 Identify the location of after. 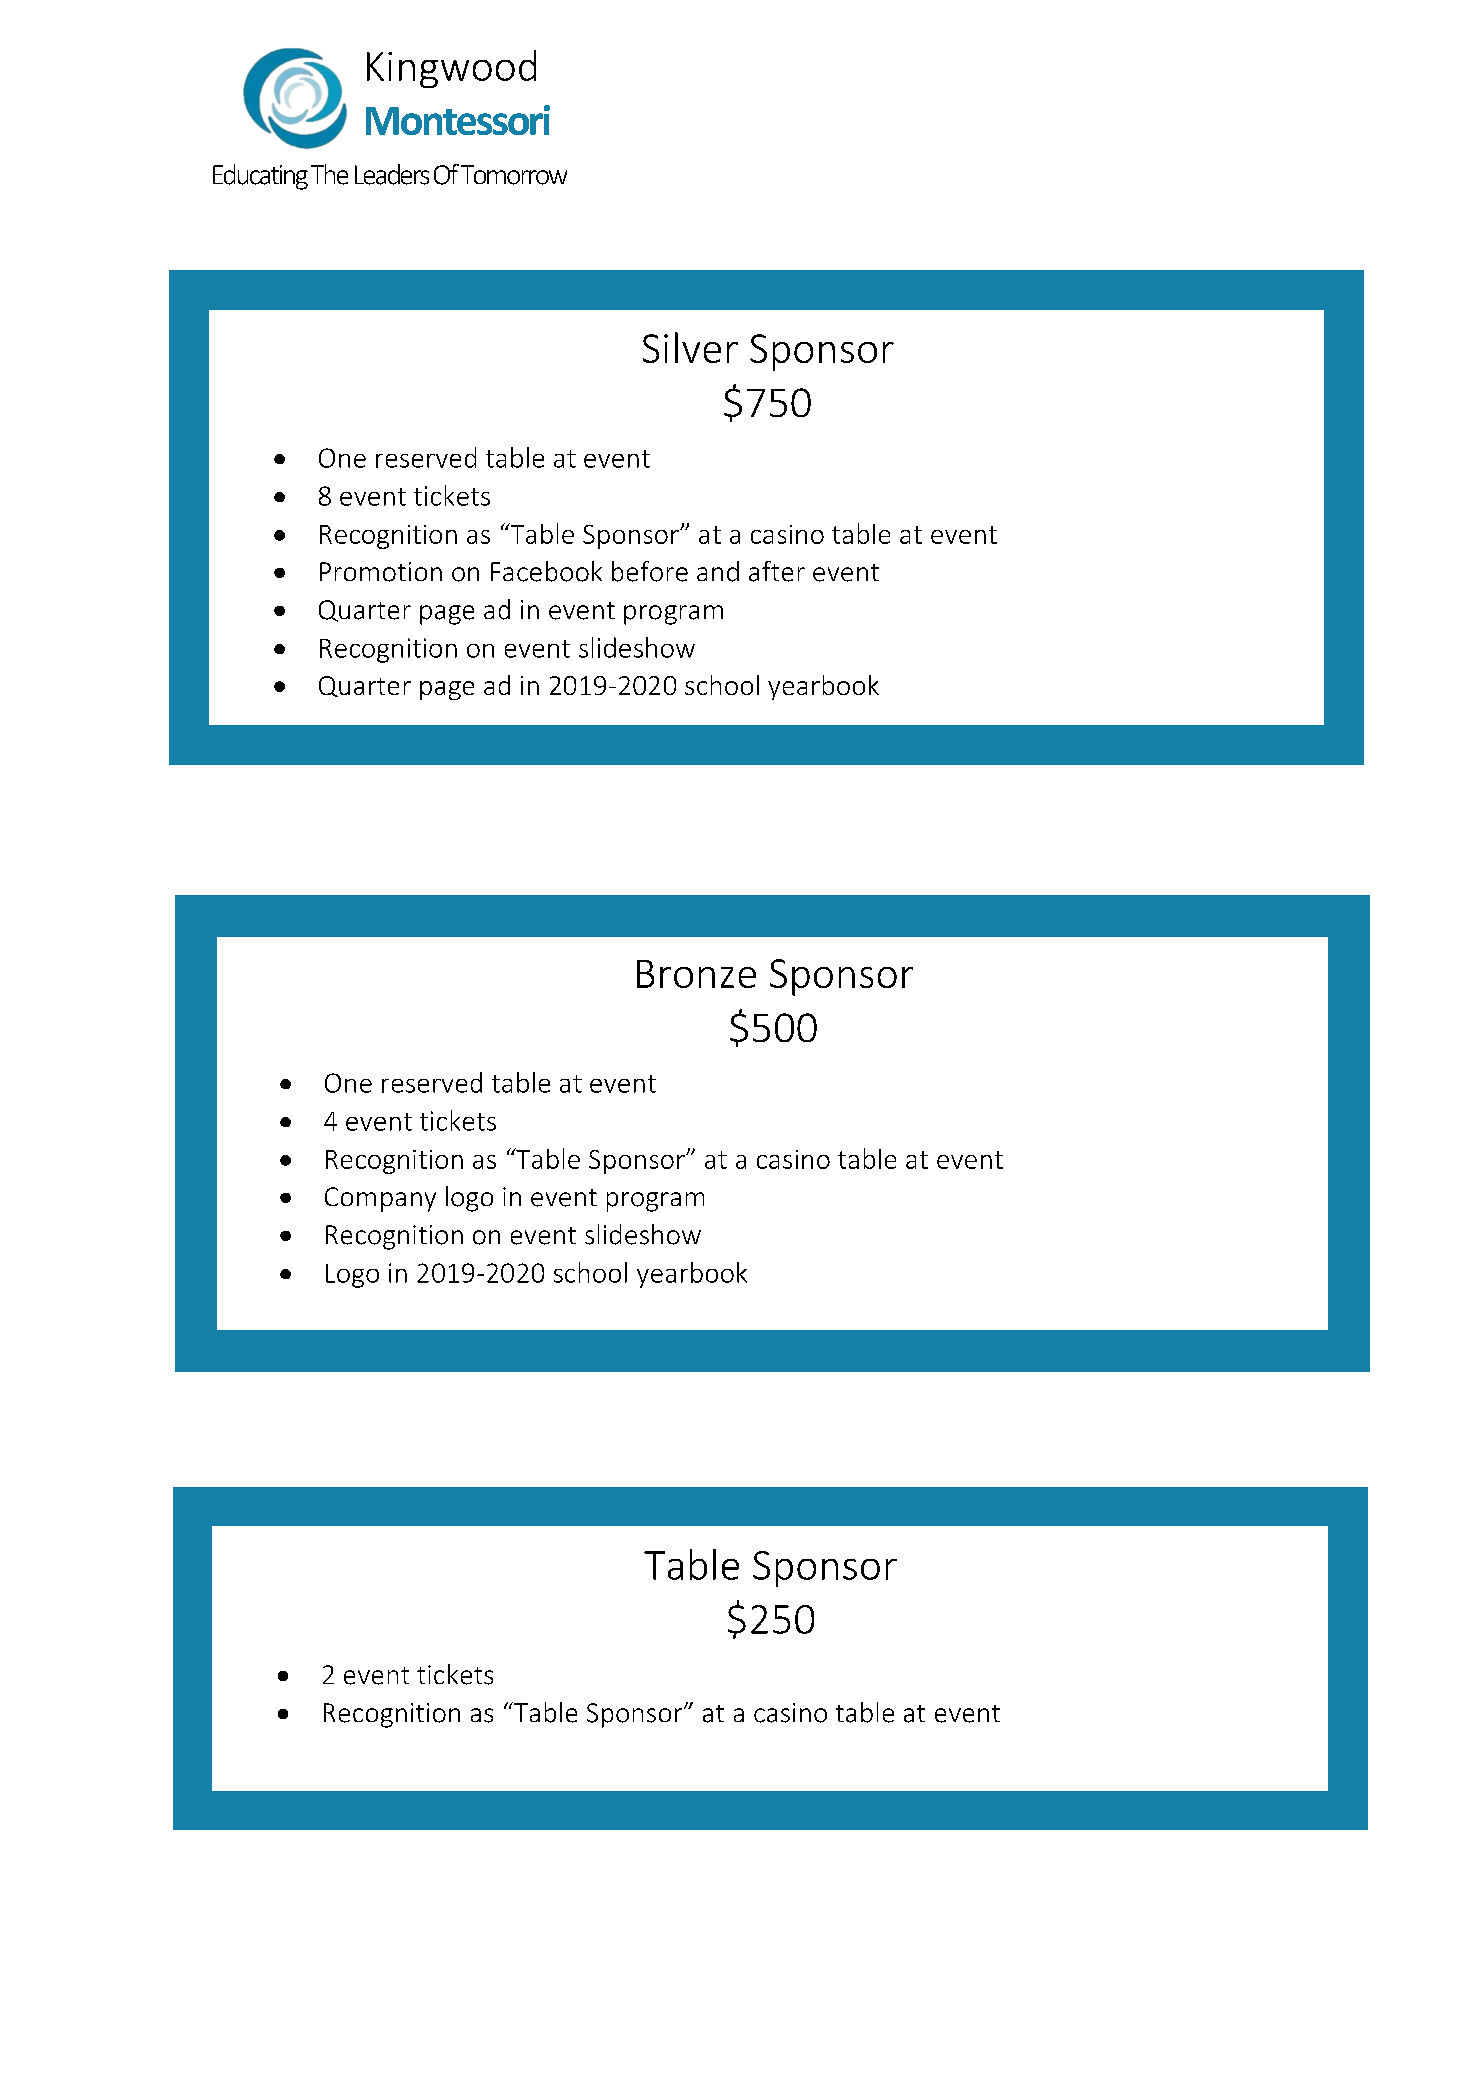
(777, 571).
